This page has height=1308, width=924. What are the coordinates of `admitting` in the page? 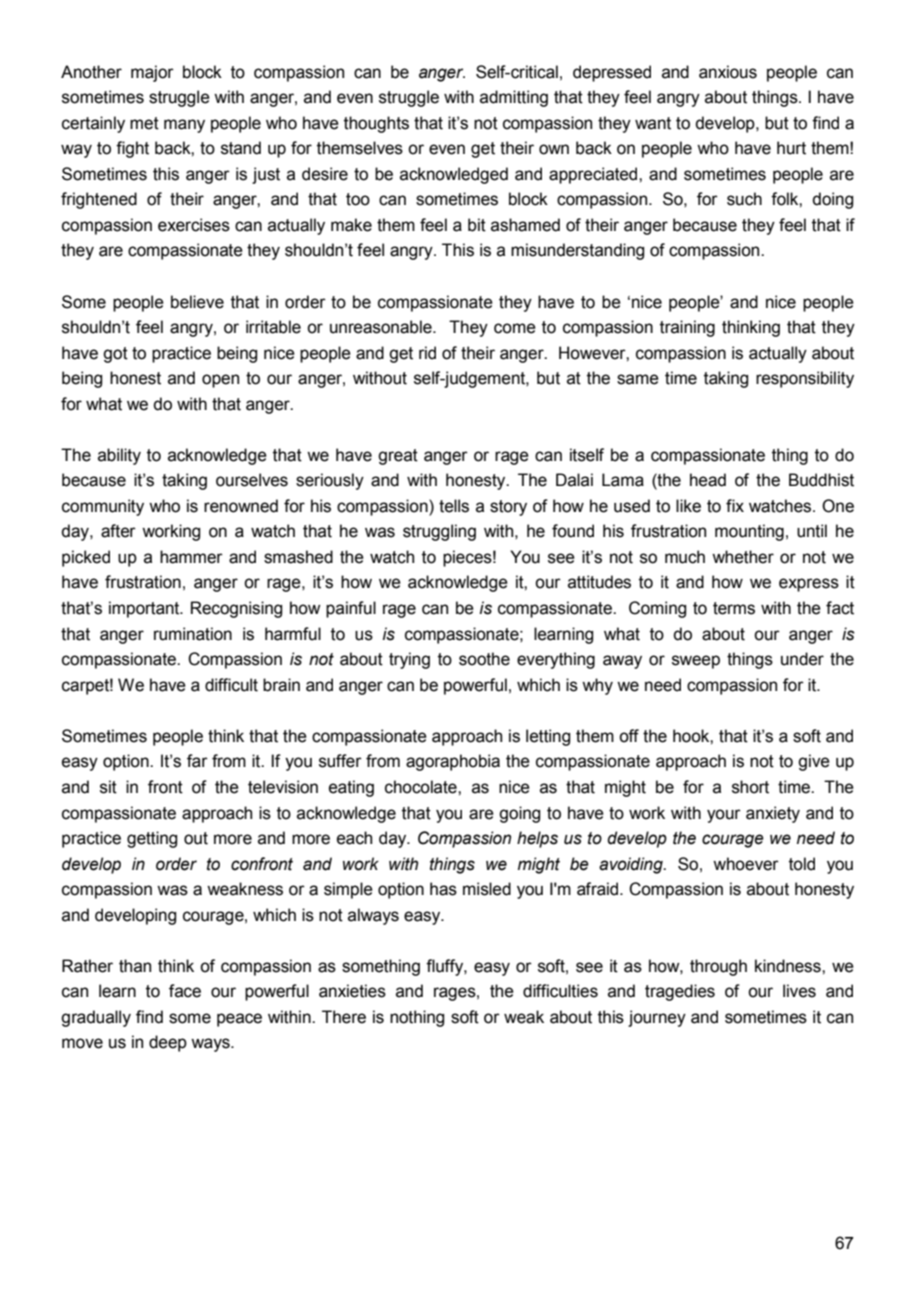 It's located at (514, 98).
